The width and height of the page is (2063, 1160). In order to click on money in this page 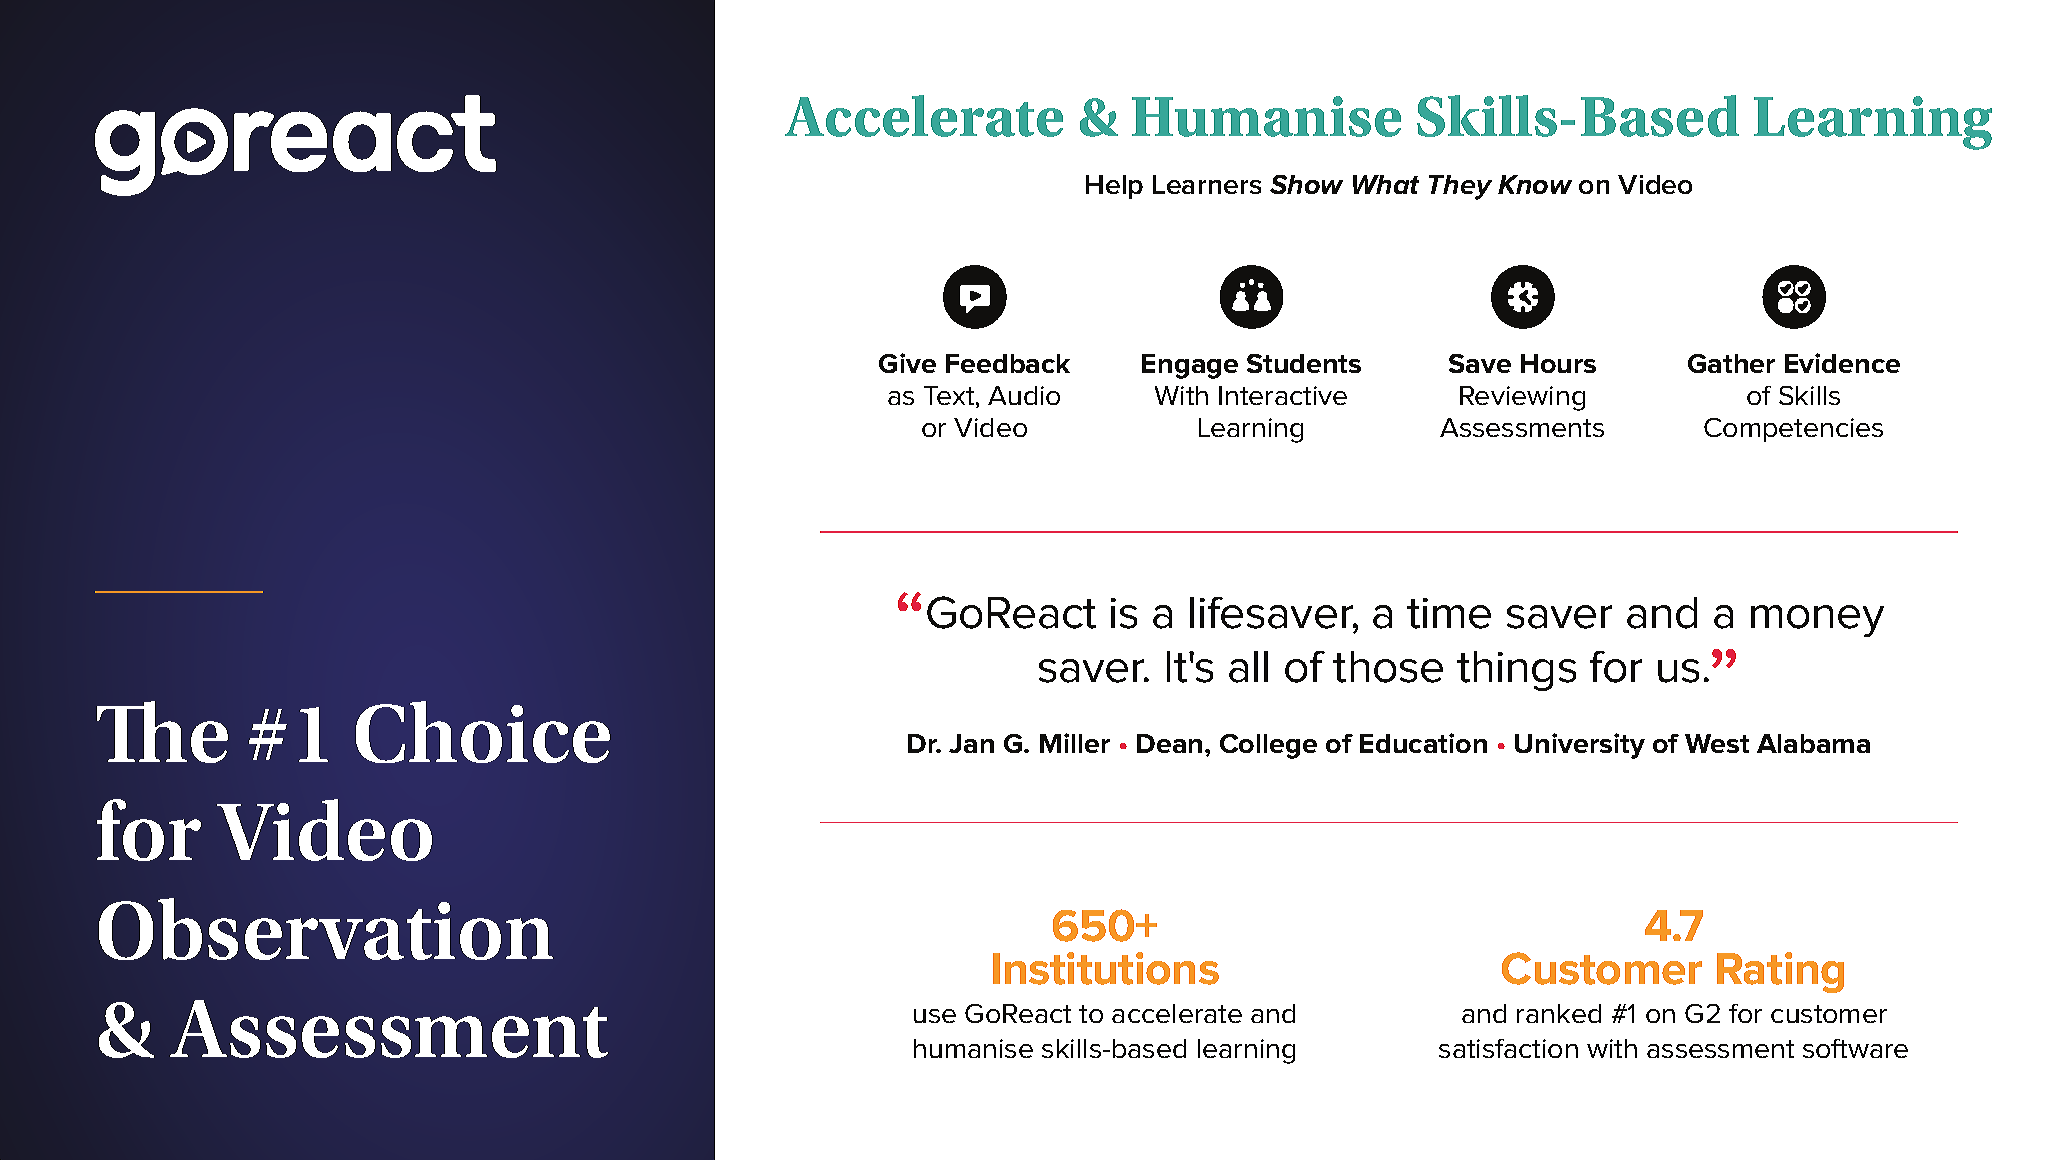, I will do `click(1817, 621)`.
